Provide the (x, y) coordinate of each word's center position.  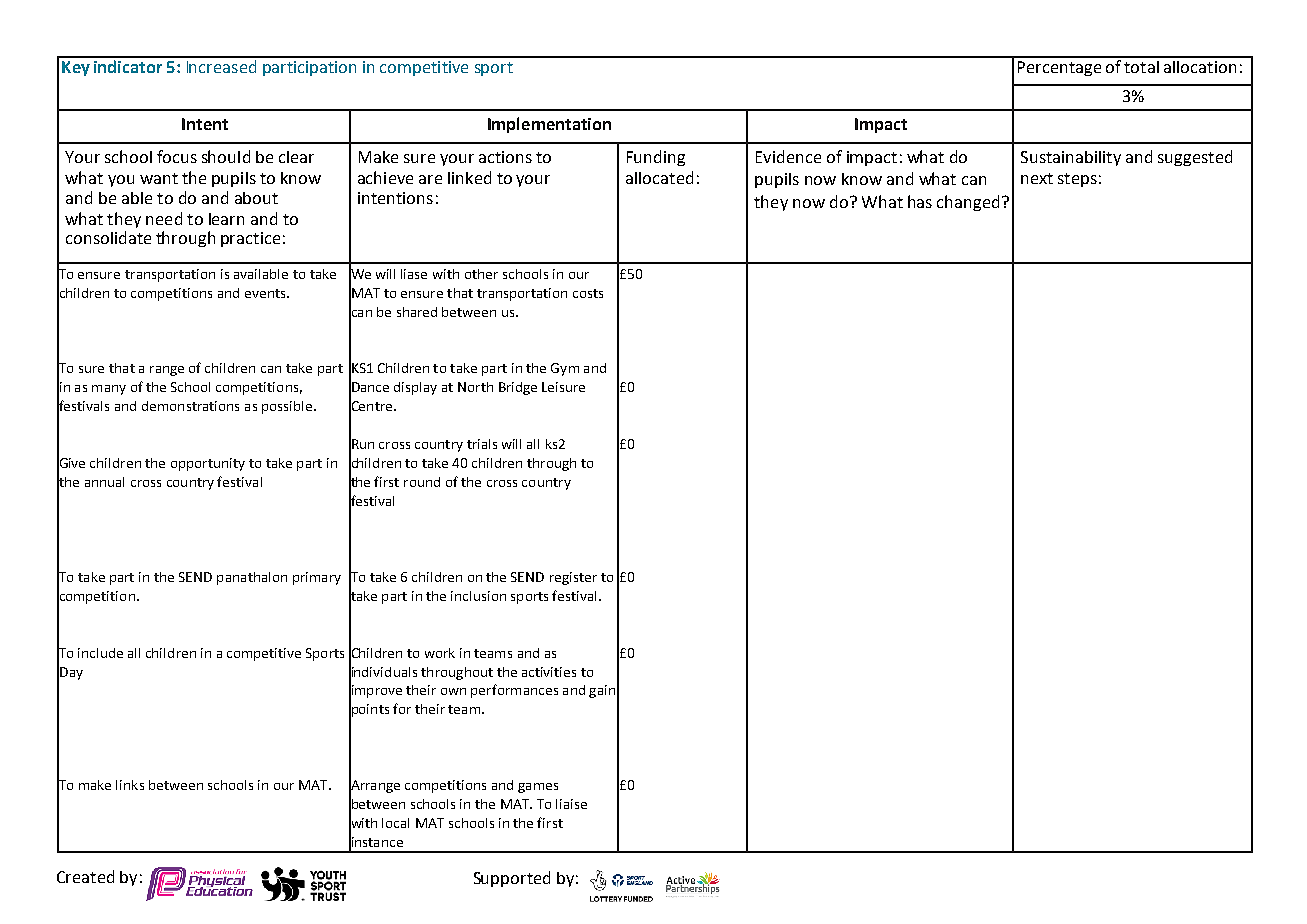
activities (549, 672)
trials (482, 444)
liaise (571, 804)
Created (85, 876)
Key (76, 68)
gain (602, 691)
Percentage (1059, 68)
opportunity (208, 464)
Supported (512, 879)
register (573, 578)
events (266, 293)
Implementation (549, 125)
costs (588, 293)
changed (968, 203)
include (100, 653)
